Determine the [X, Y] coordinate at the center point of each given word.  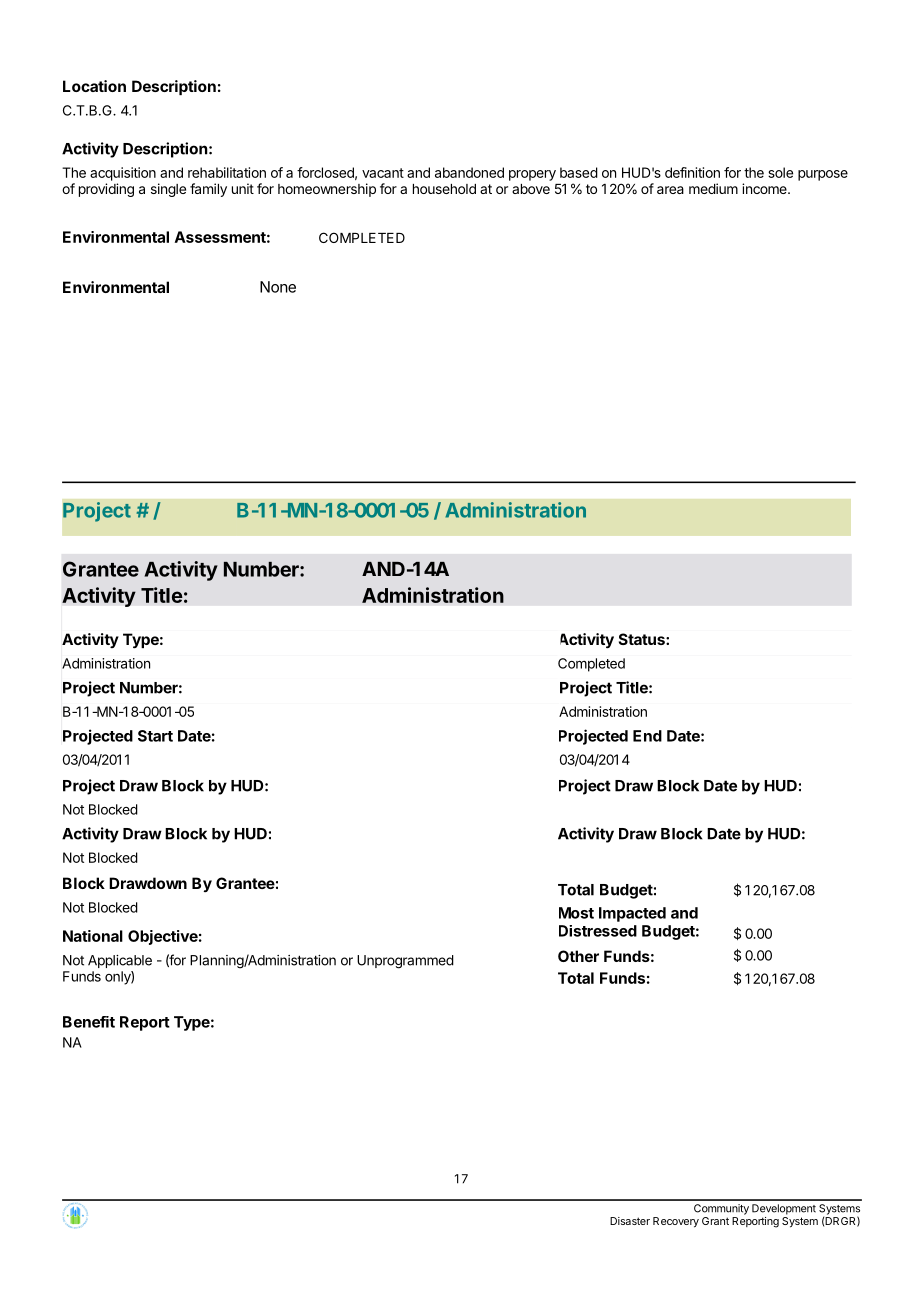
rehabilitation [227, 172]
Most [576, 913]
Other [578, 956]
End [647, 736]
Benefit [89, 1022]
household [444, 189]
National [93, 936]
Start [155, 736]
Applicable [120, 961]
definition [692, 172]
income [765, 188]
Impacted [632, 914]
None [278, 287]
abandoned [469, 172]
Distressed [598, 931]
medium [713, 188]
